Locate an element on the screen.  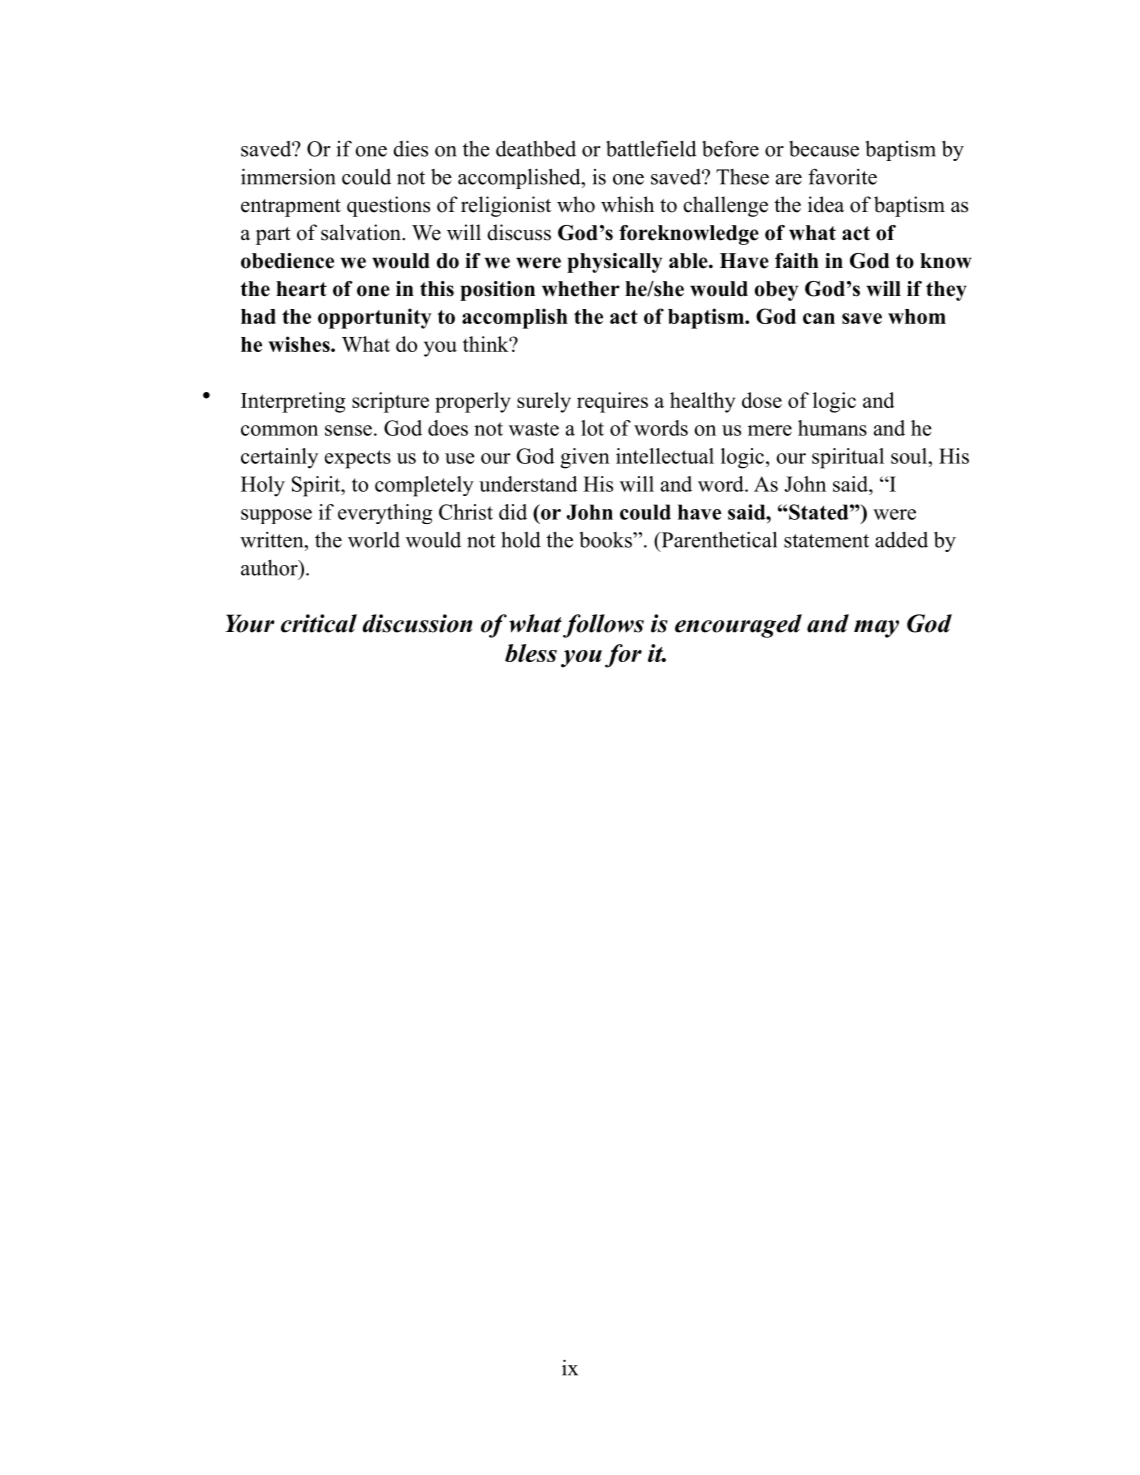
can is located at coordinates (819, 318).
